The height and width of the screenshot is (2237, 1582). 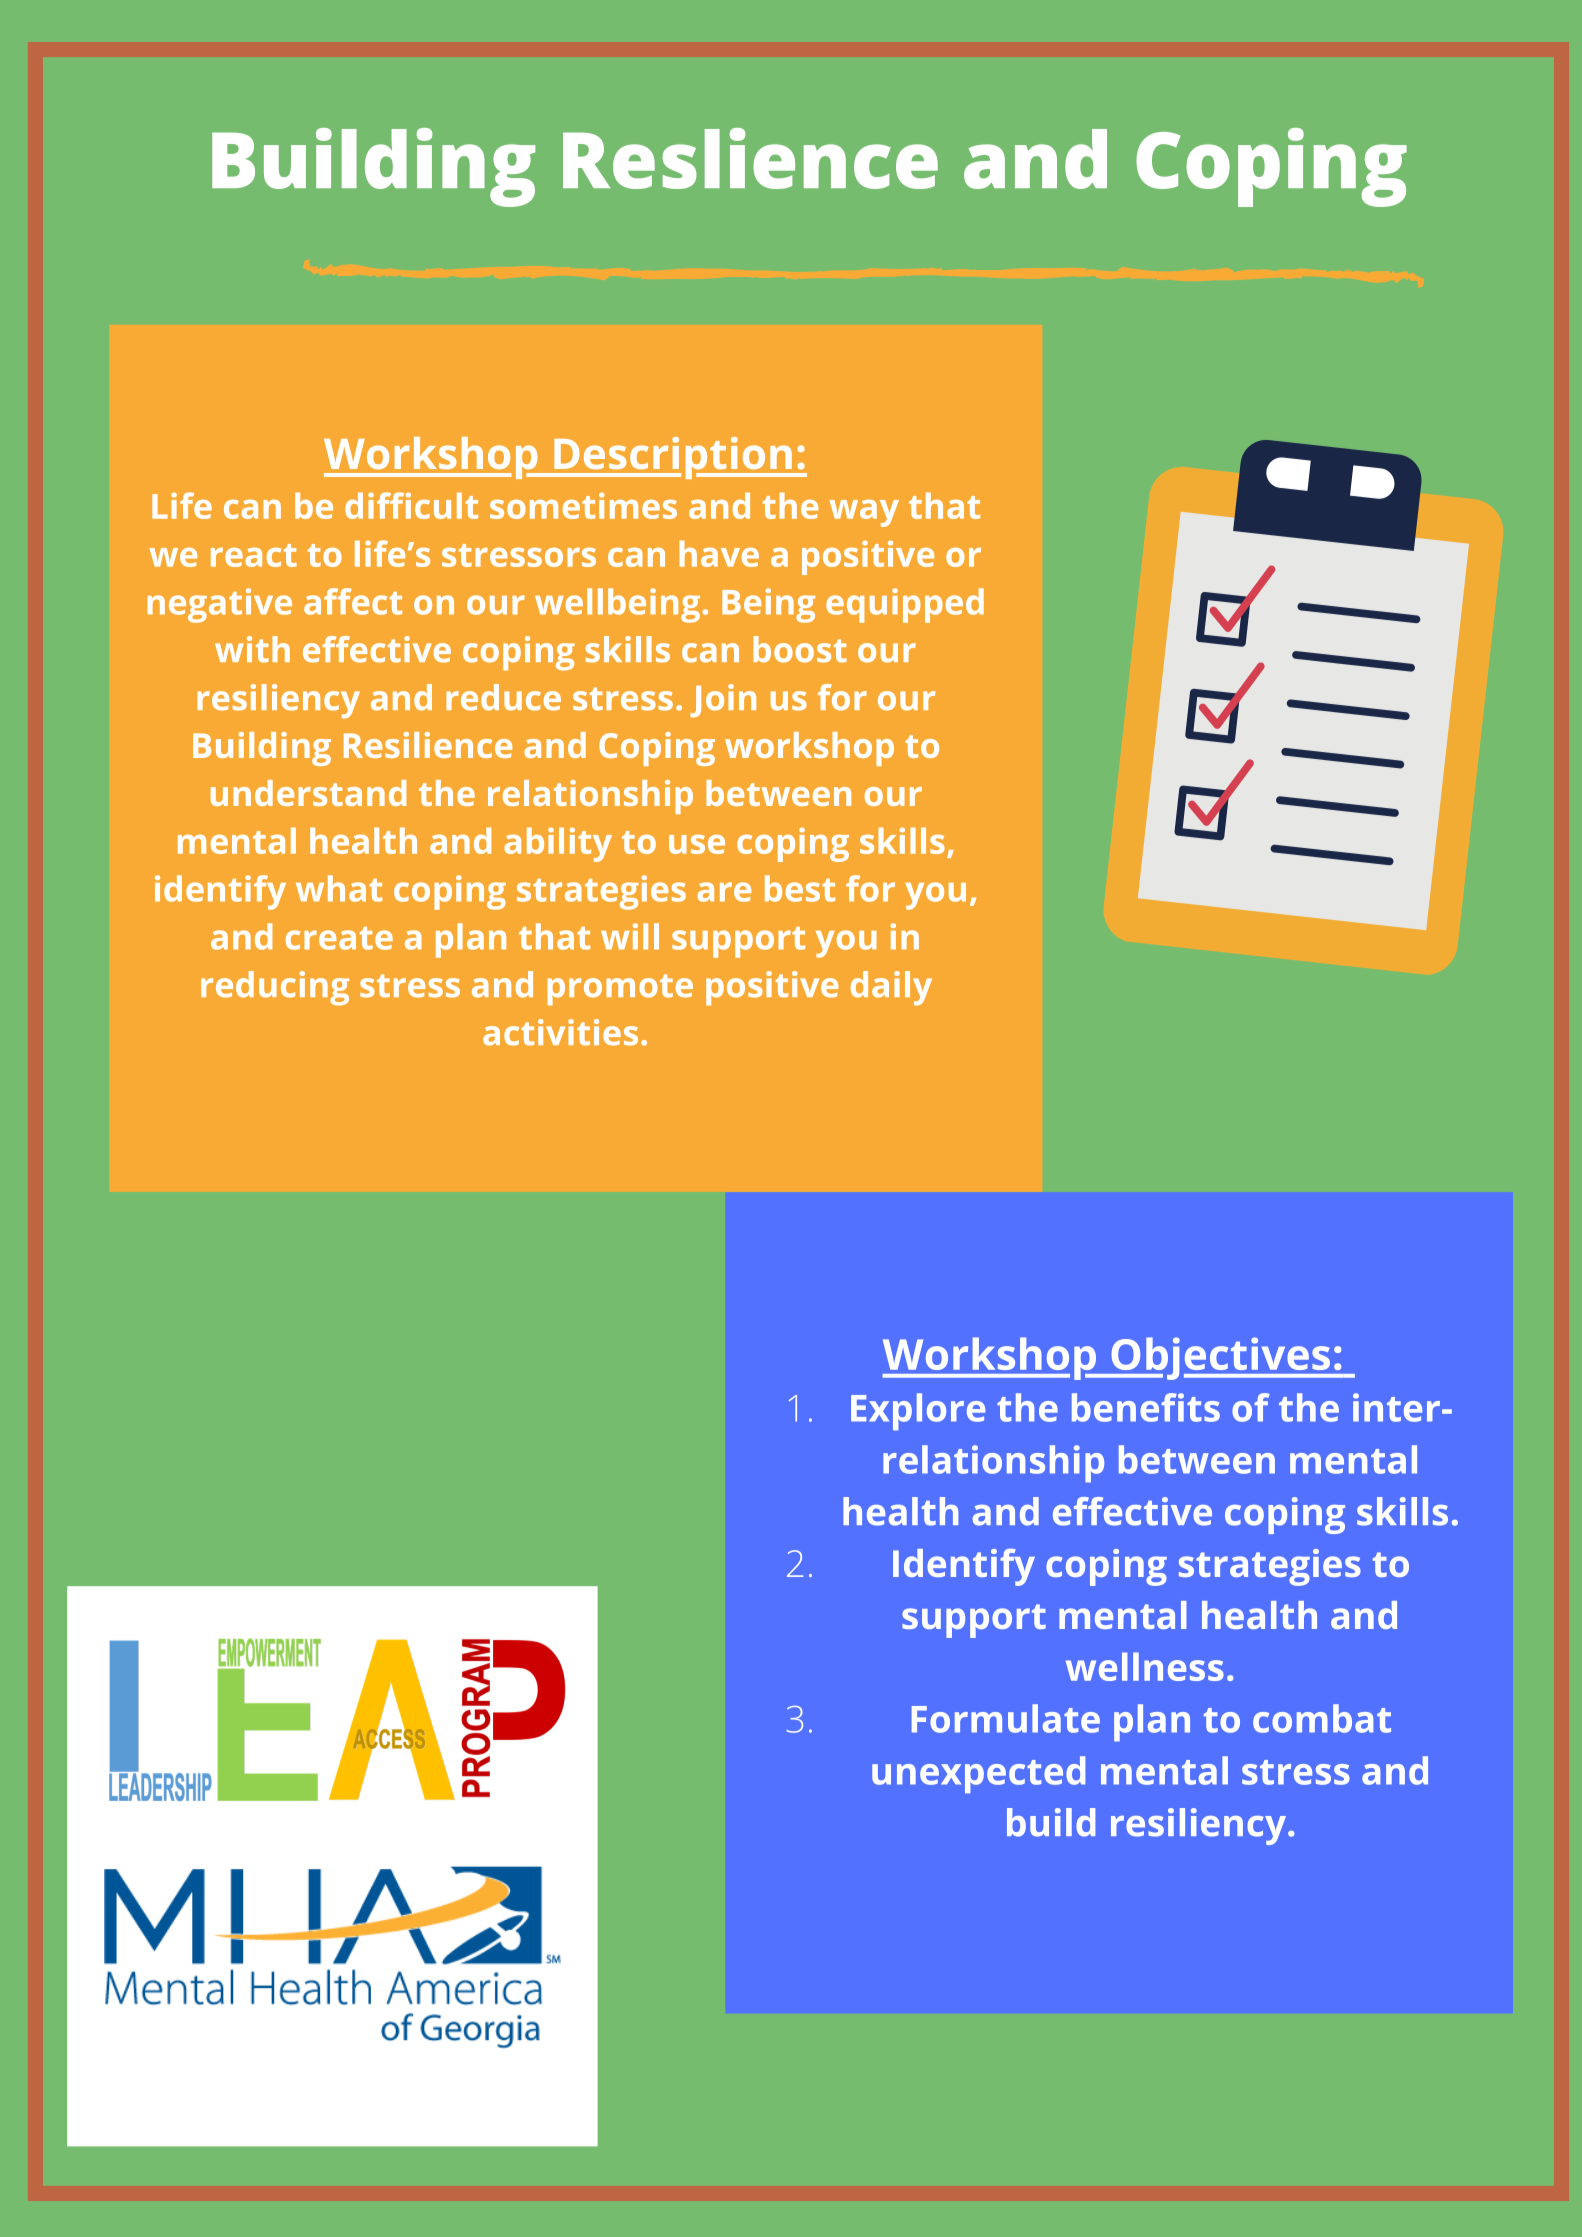 What do you see at coordinates (864, 513) in the screenshot?
I see `way` at bounding box center [864, 513].
